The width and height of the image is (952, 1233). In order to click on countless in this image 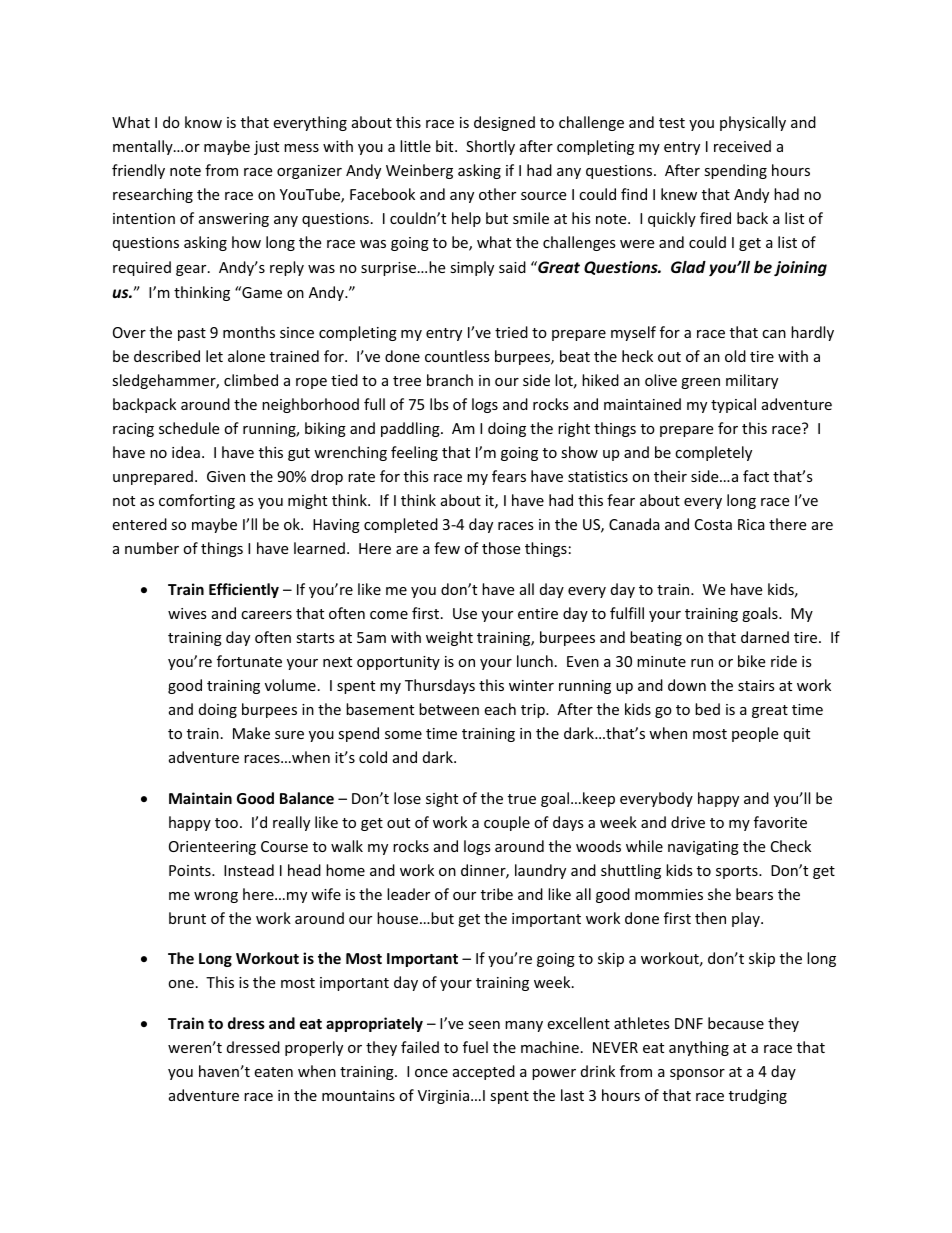, I will do `click(457, 356)`.
